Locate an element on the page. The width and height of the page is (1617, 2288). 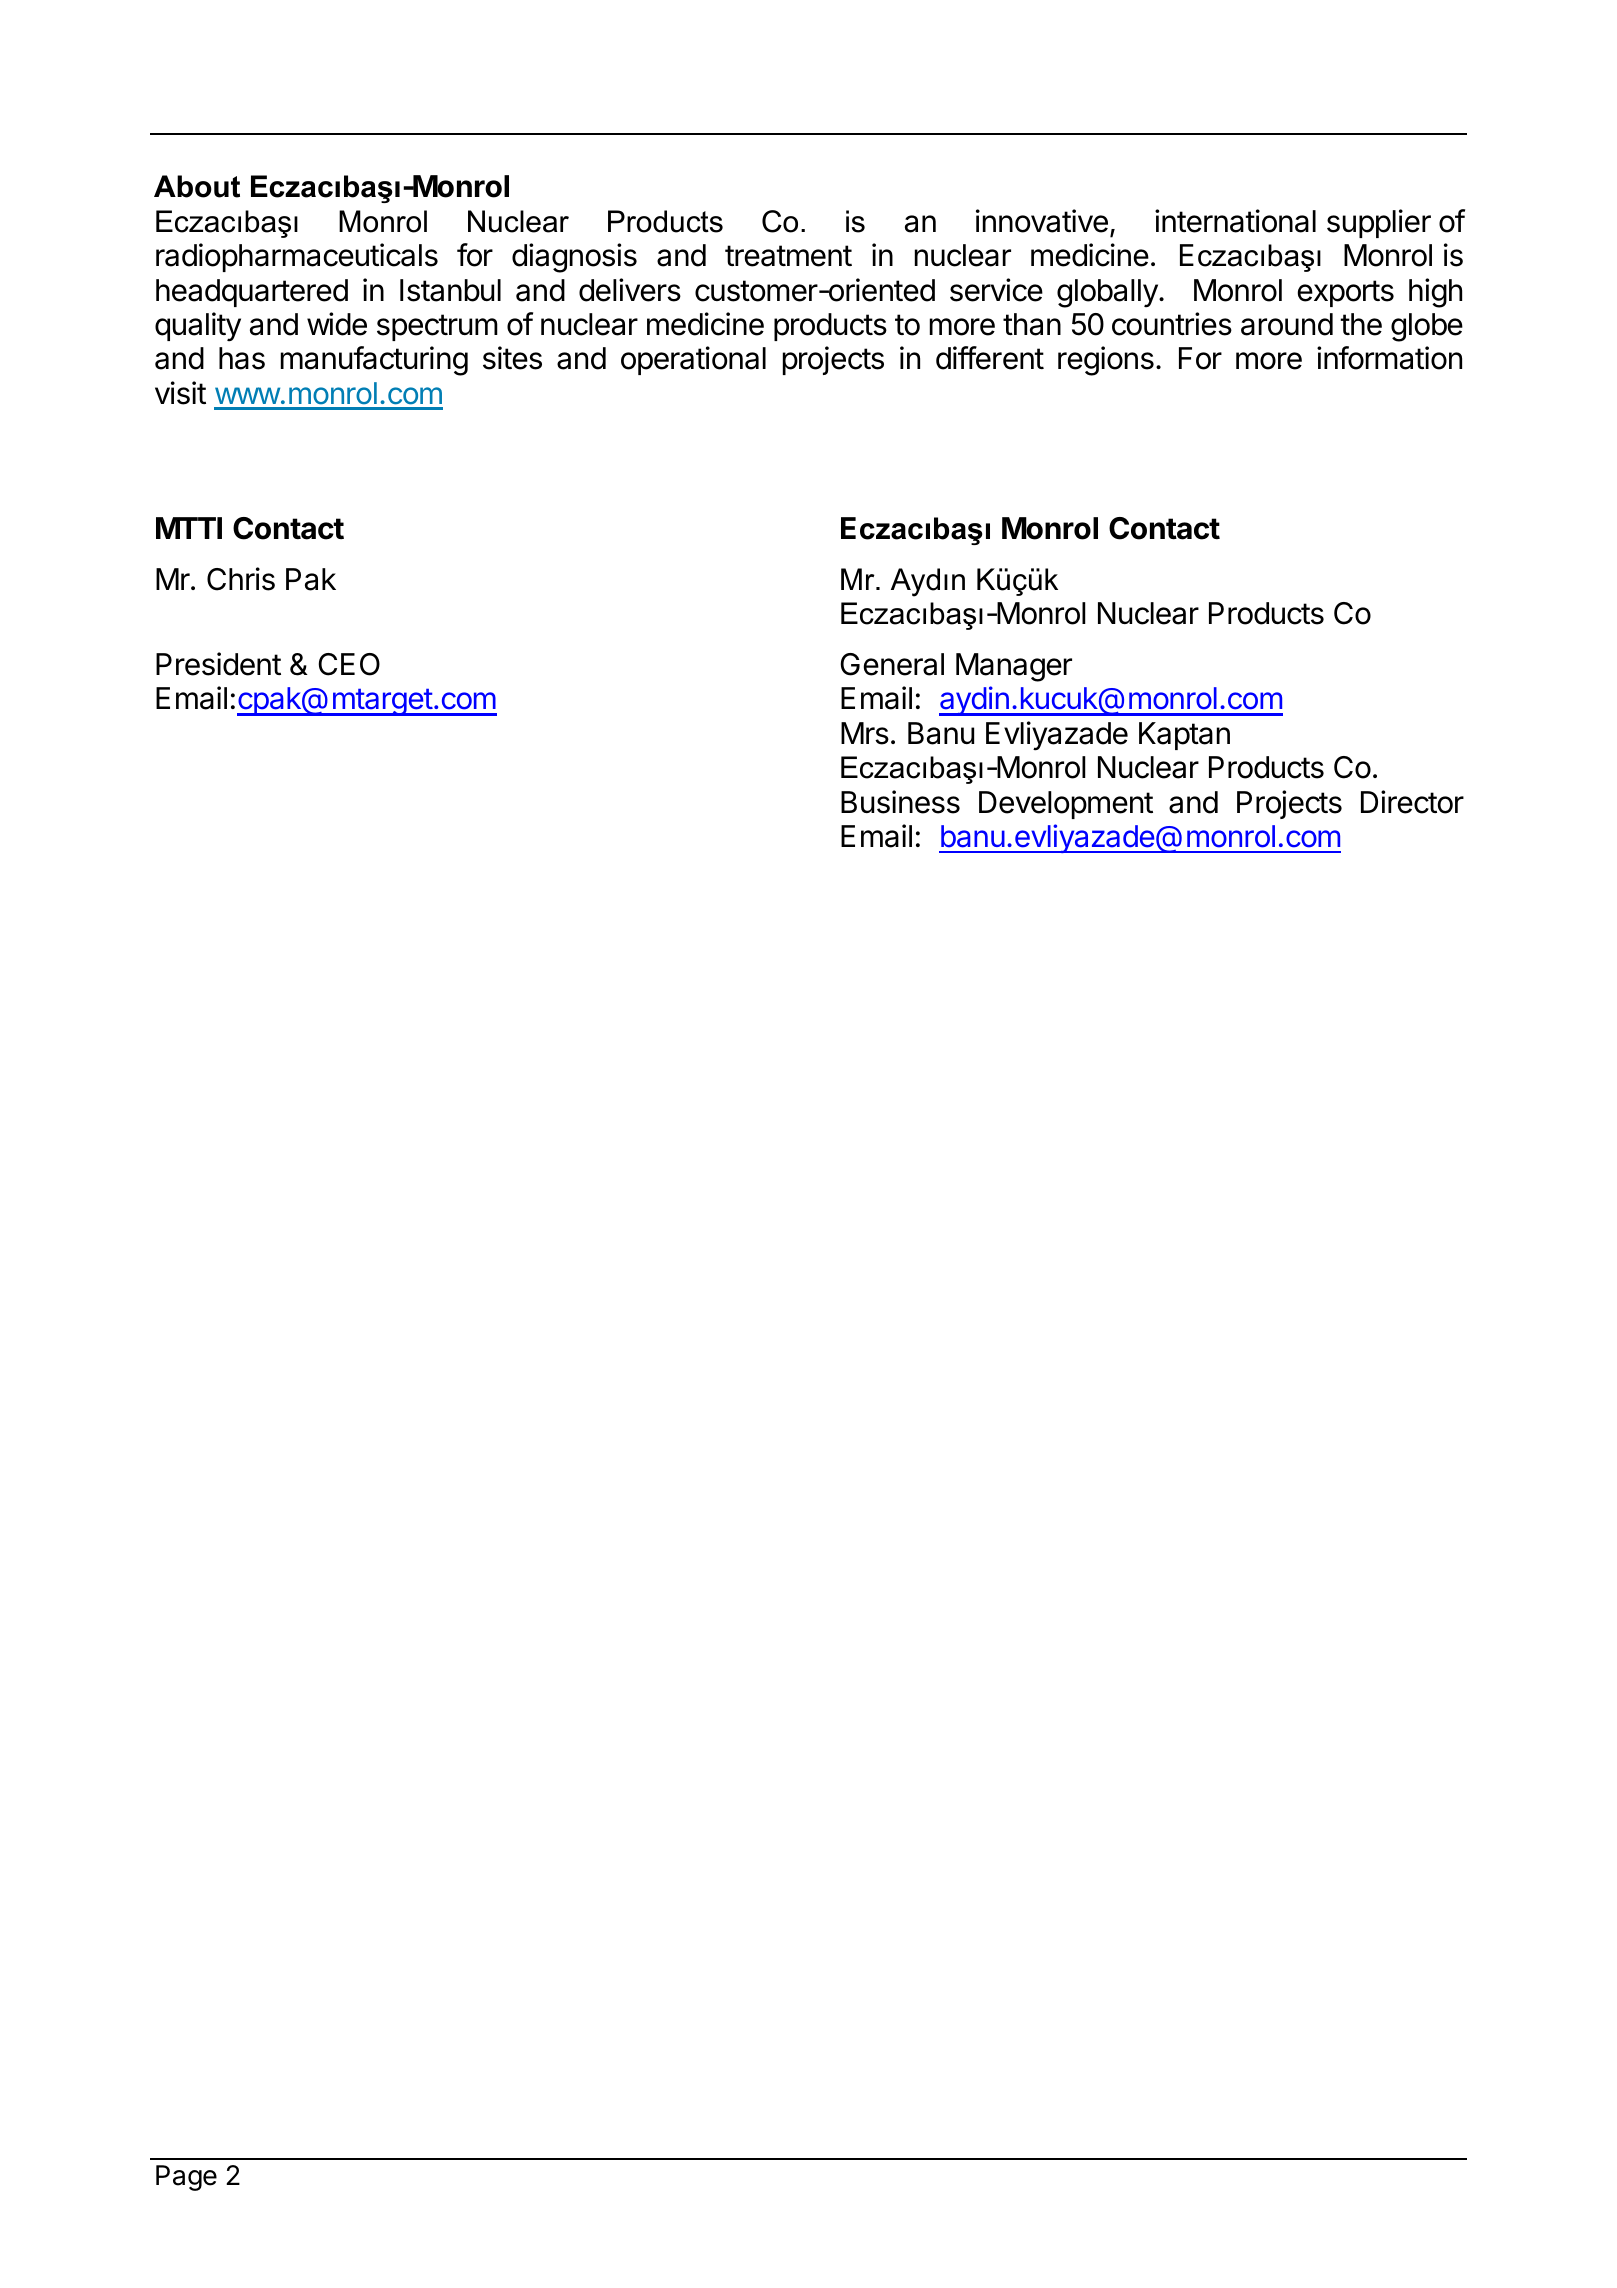
wide is located at coordinates (337, 324).
